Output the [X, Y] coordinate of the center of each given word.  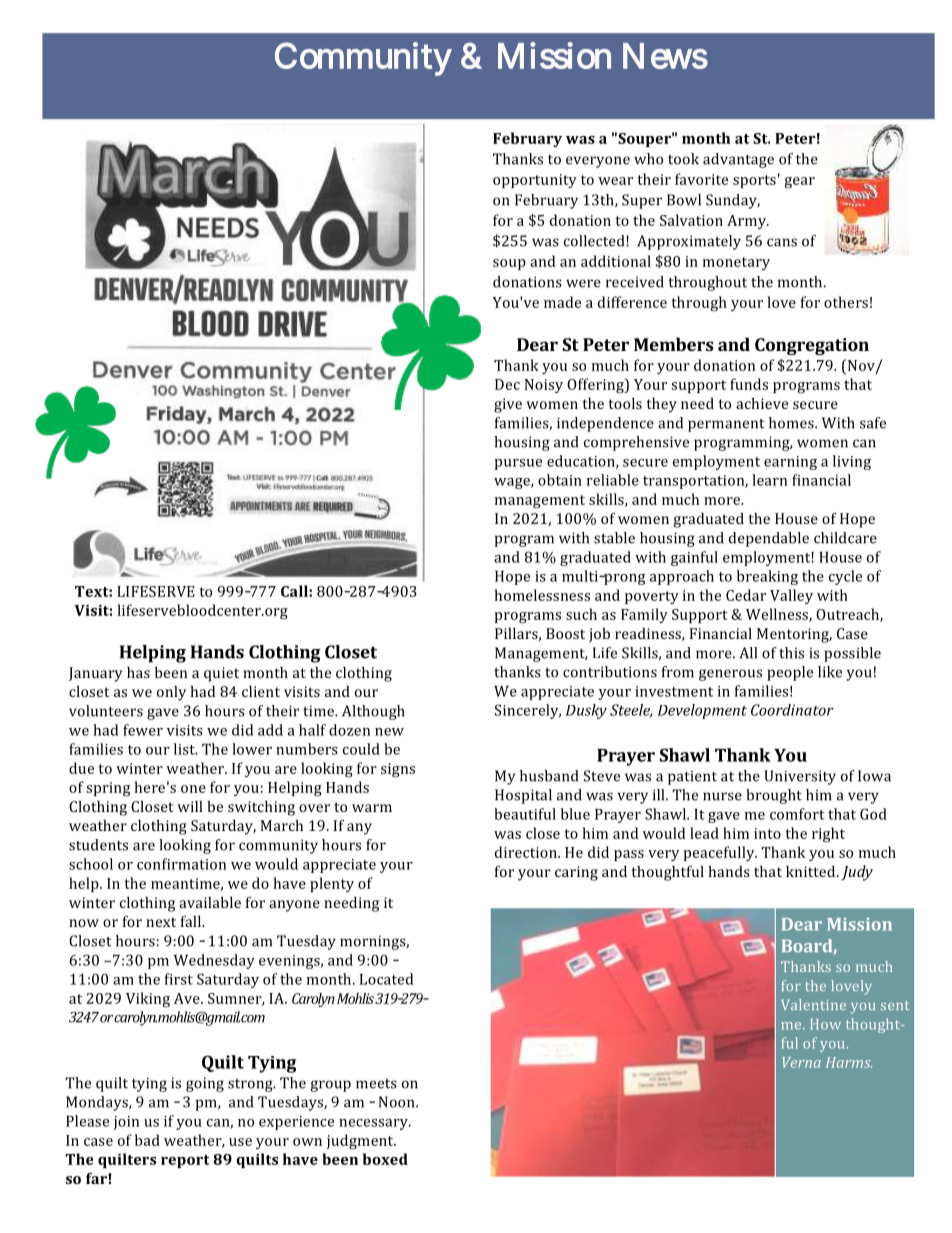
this [791, 653]
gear [800, 183]
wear [615, 181]
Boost [565, 633]
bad [147, 1140]
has [138, 672]
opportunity [535, 181]
